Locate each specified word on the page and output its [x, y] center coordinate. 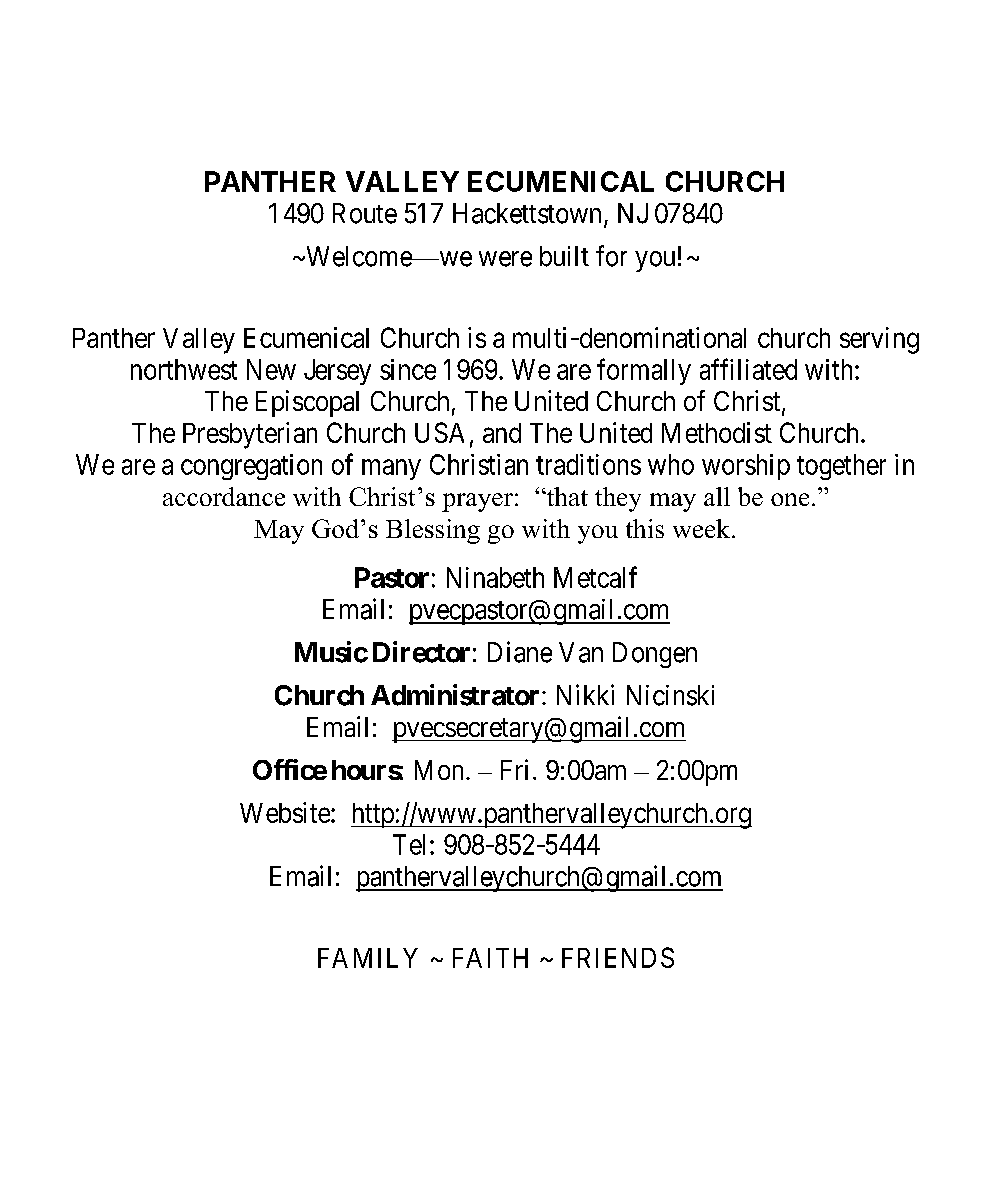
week [701, 528]
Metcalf [595, 577]
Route [365, 213]
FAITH [490, 958]
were [505, 259]
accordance [224, 496]
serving [879, 340]
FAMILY [368, 958]
